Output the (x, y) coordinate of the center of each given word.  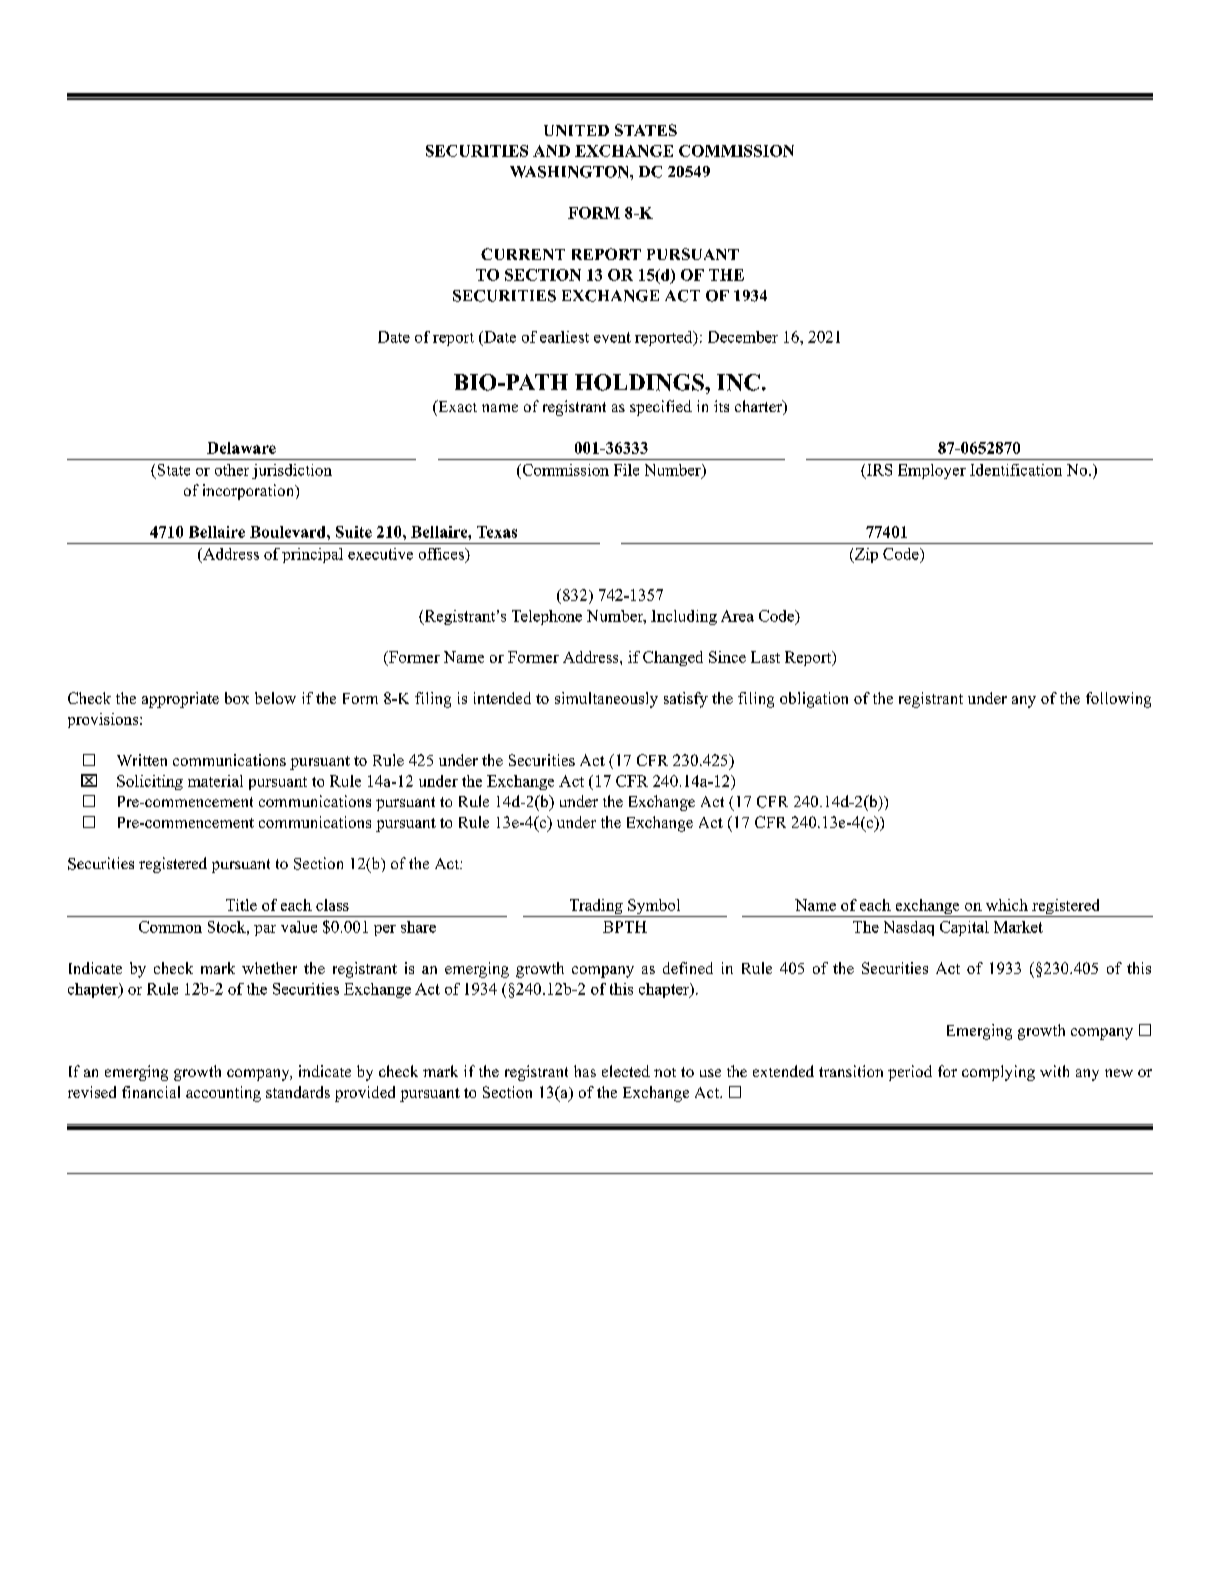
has (585, 1071)
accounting (223, 1094)
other (232, 470)
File (626, 470)
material (215, 781)
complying (998, 1073)
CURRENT (523, 254)
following (1118, 700)
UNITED (576, 130)
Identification (1016, 470)
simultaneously (606, 700)
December (743, 337)
